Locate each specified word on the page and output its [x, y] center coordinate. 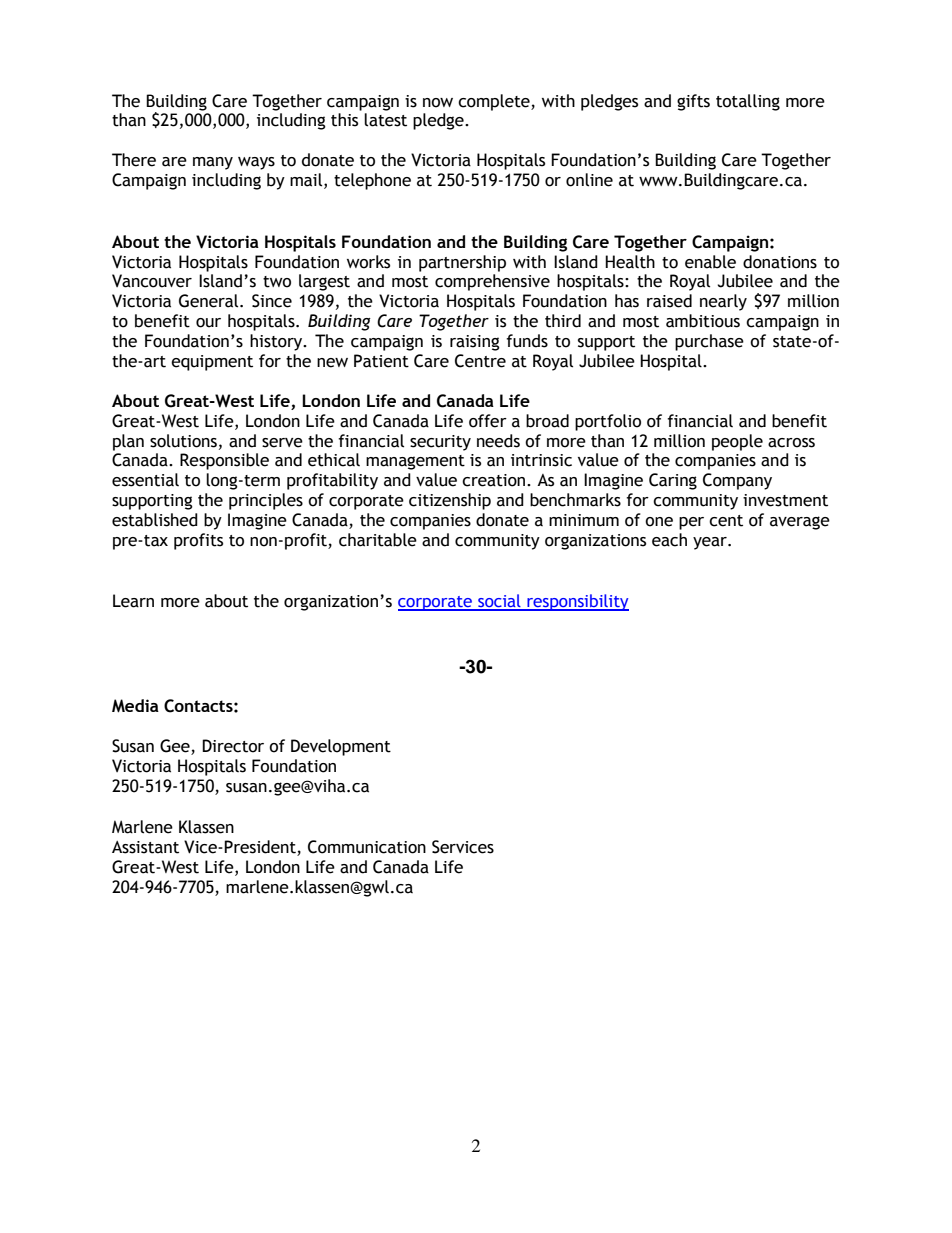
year [711, 543]
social [499, 602]
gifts [693, 102]
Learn [133, 601]
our [208, 323]
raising [475, 343]
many [213, 163]
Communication [367, 847]
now [438, 103]
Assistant [145, 847]
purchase [709, 342]
